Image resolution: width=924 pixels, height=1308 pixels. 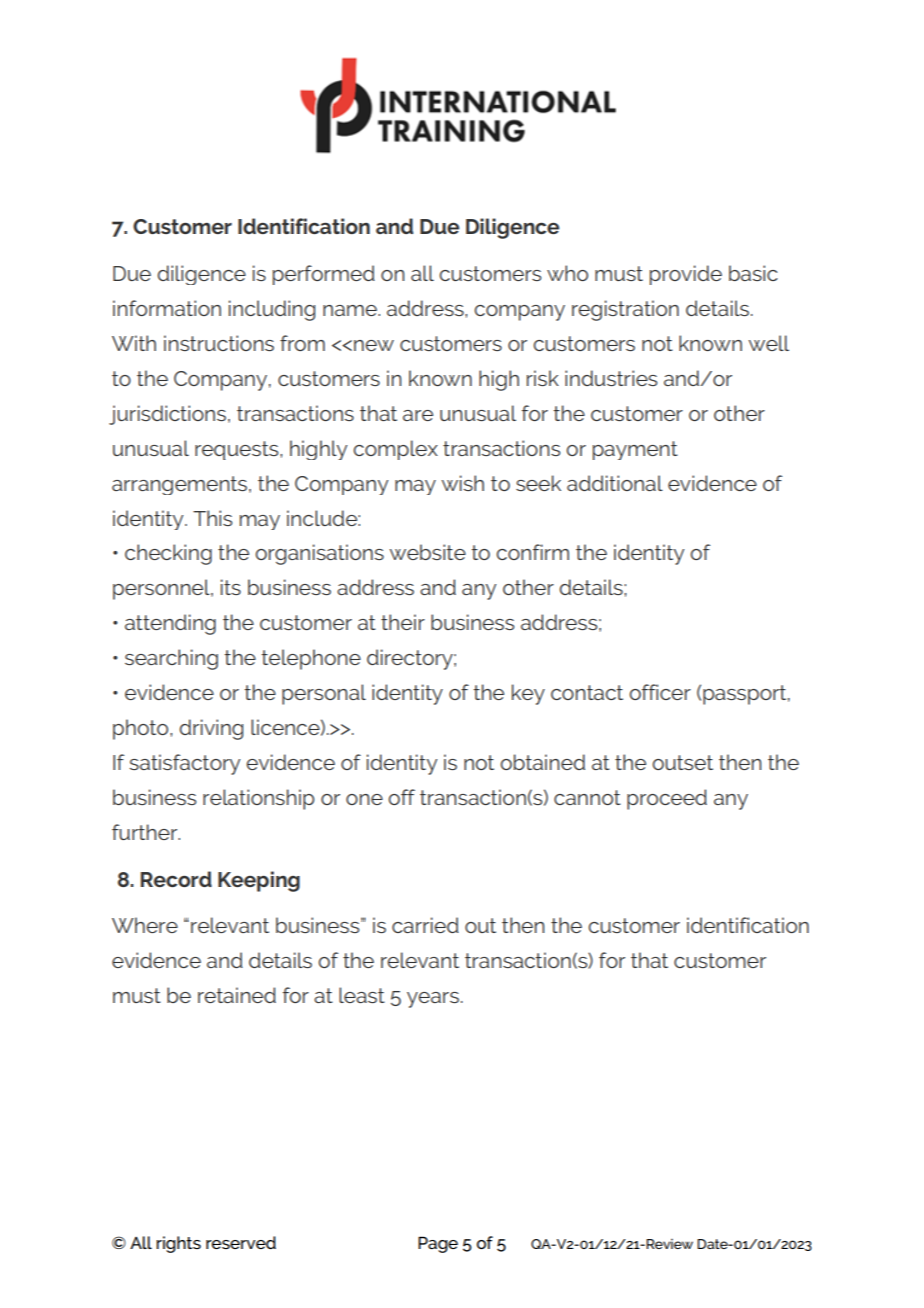 What do you see at coordinates (241, 1242) in the screenshot?
I see `reserved` at bounding box center [241, 1242].
